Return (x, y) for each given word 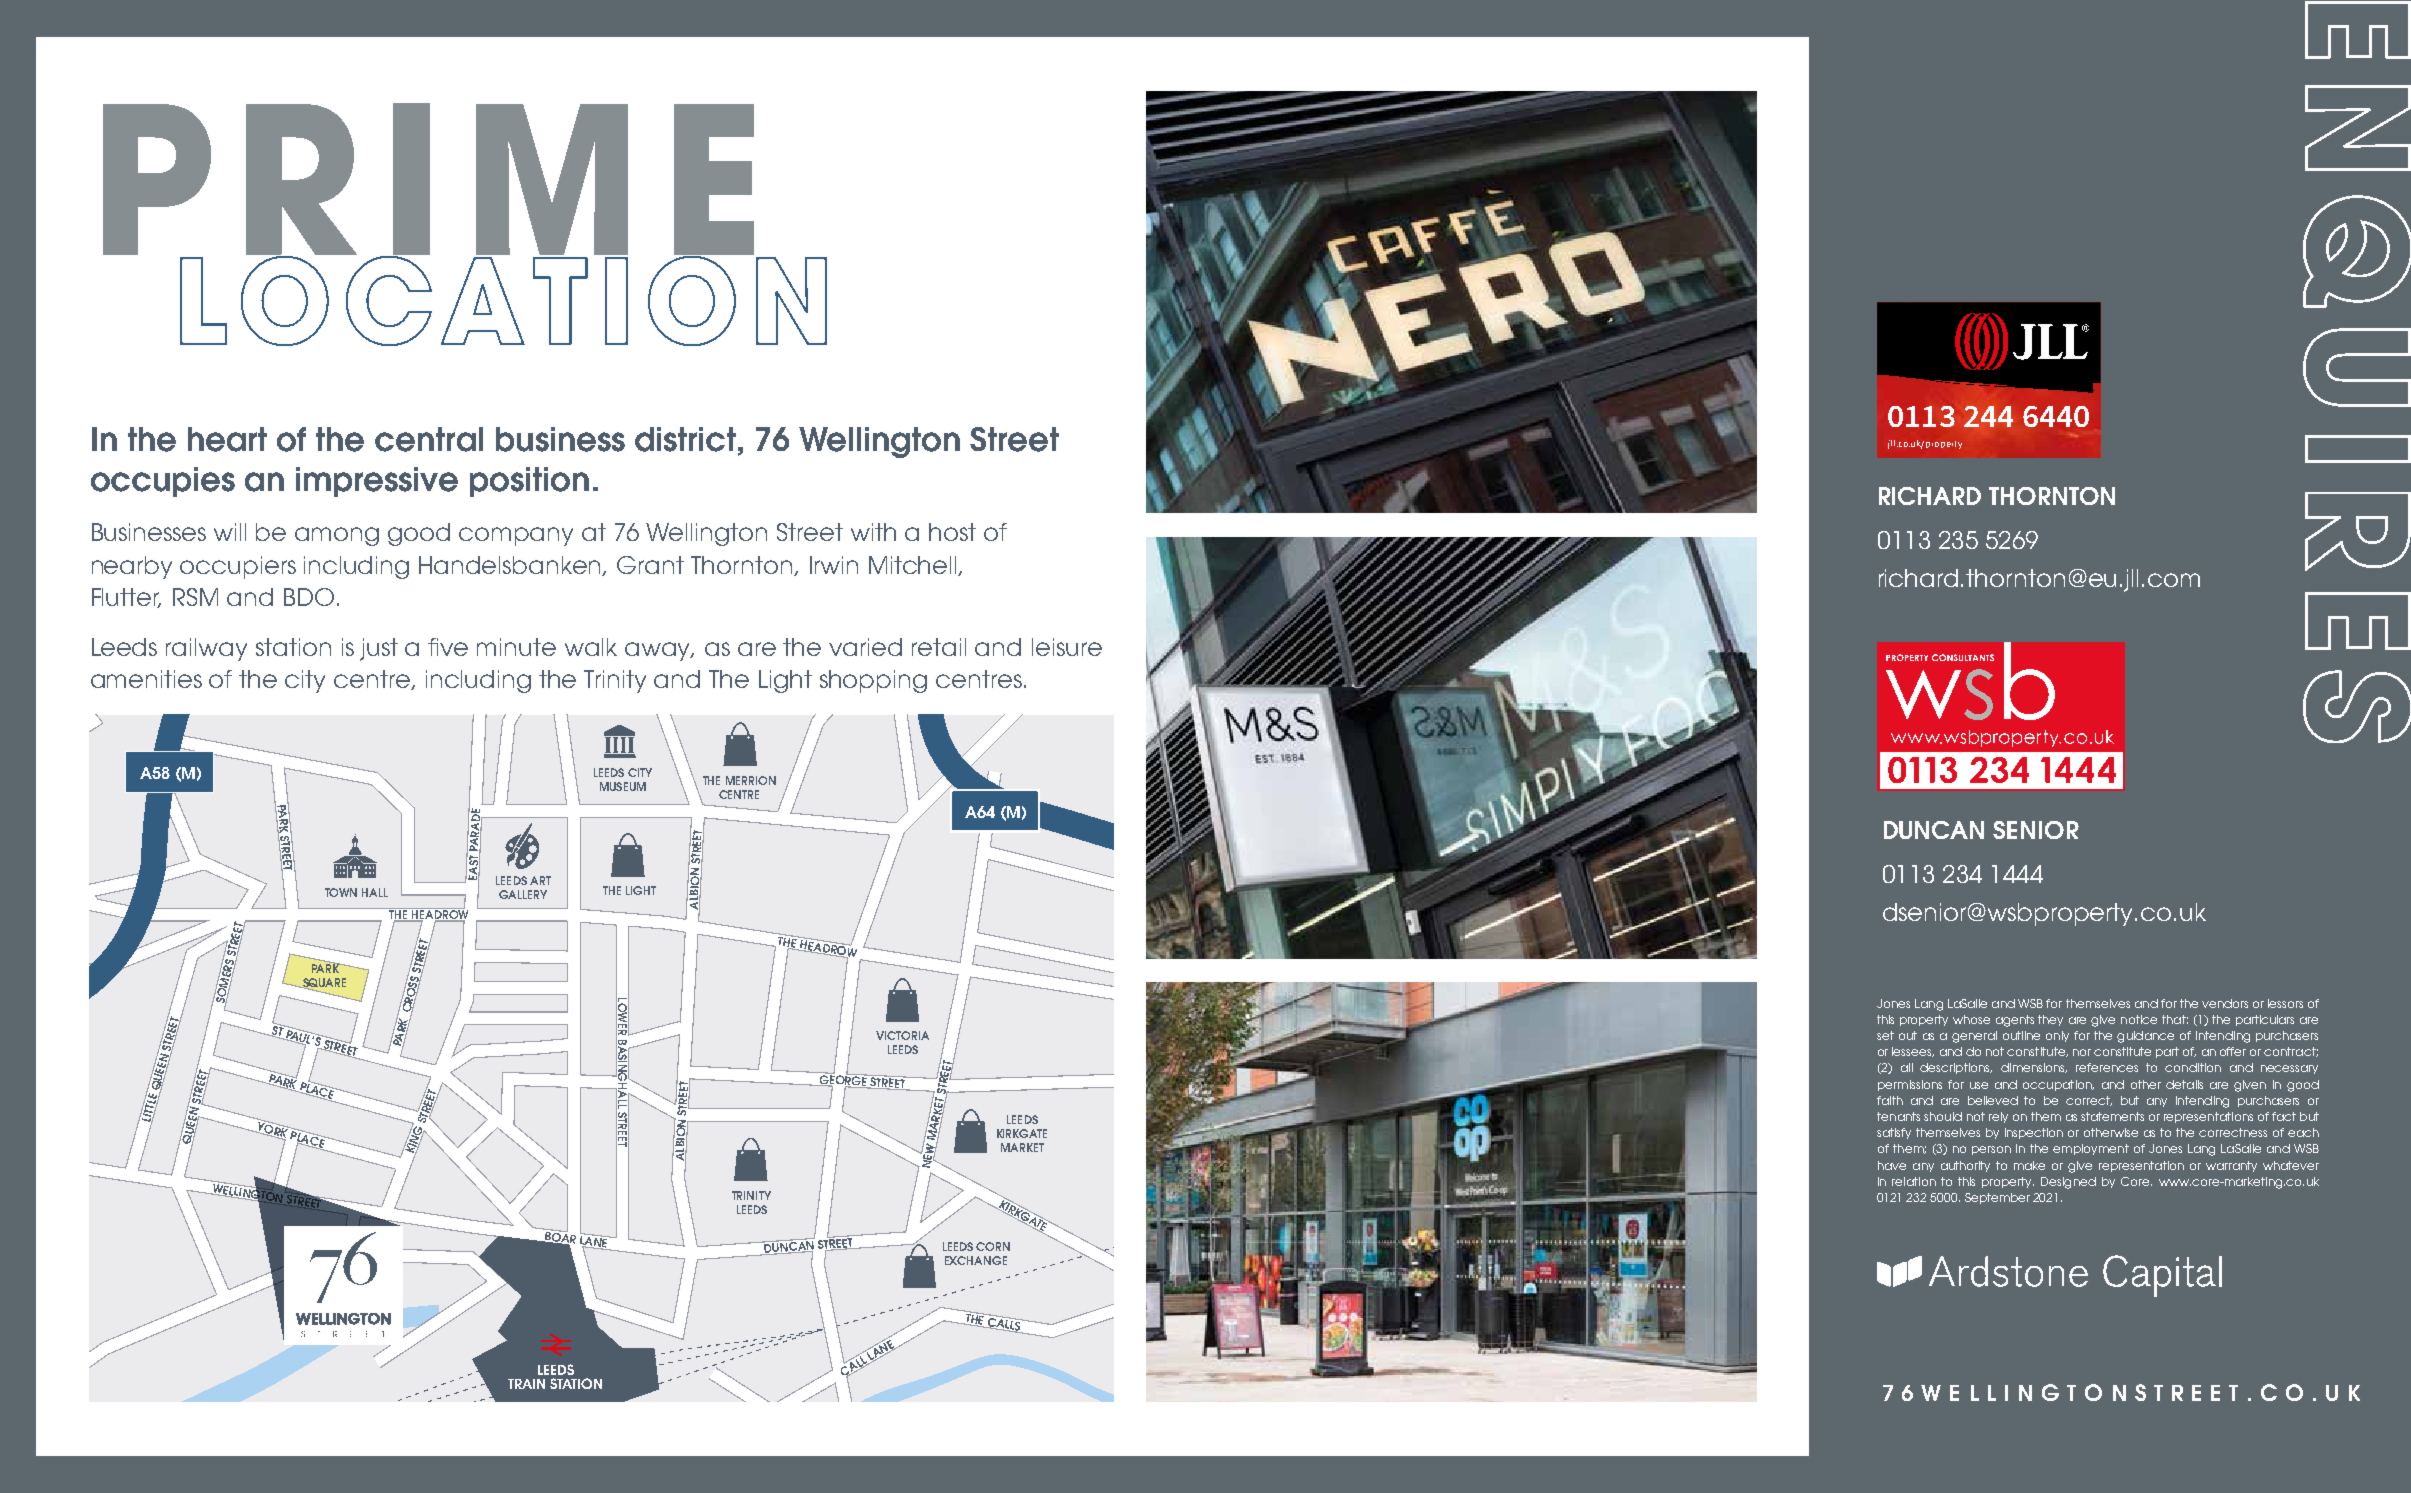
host (952, 532)
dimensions (2034, 1068)
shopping (873, 681)
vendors (2225, 1003)
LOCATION (503, 300)
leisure (1067, 647)
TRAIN (526, 1384)
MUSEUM (623, 786)
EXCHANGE (976, 1260)
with (873, 532)
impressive (377, 482)
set (1885, 1035)
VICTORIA (902, 1035)
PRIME (428, 180)
